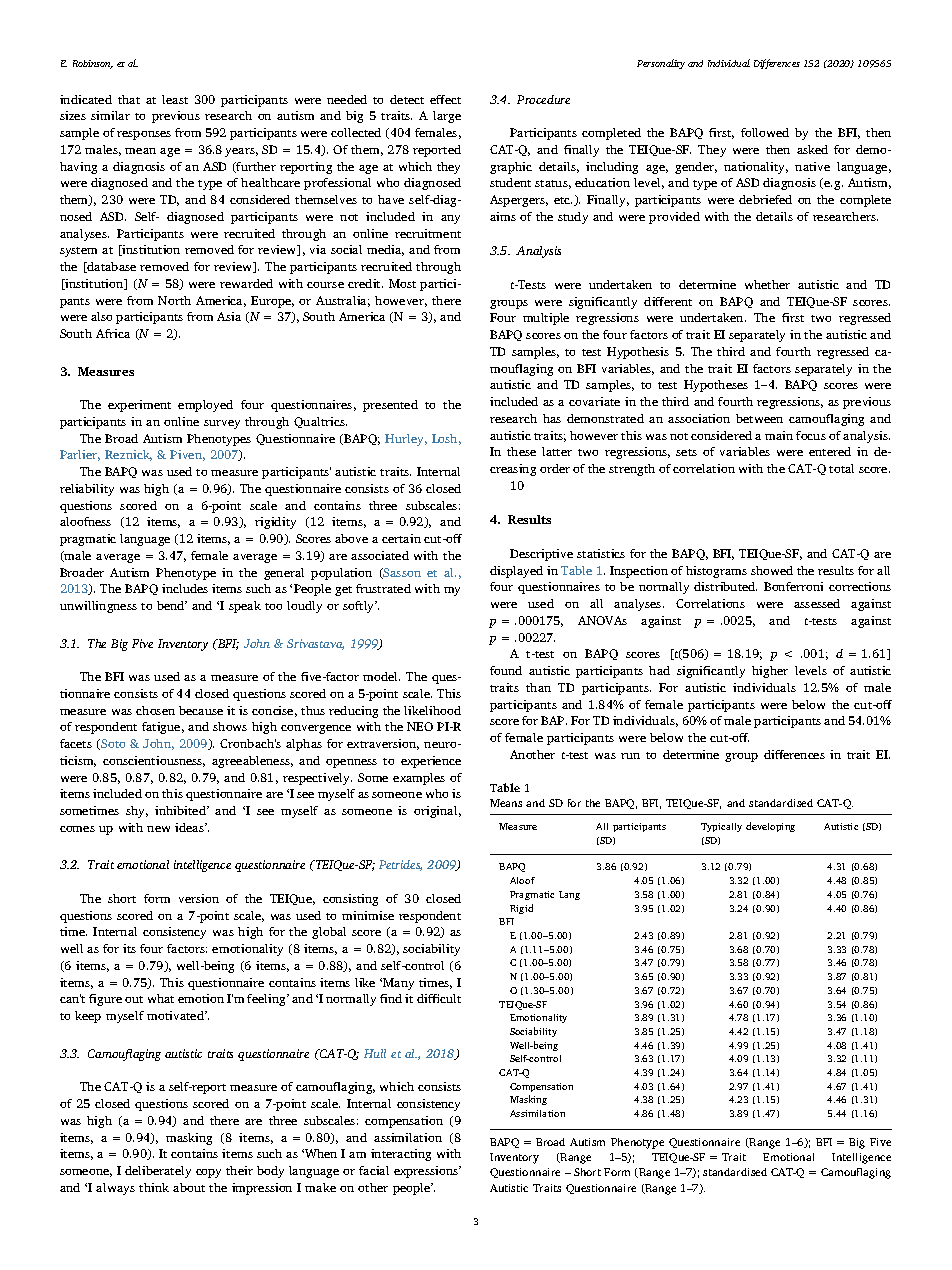  Describe the element at coordinates (187, 455) in the screenshot. I see `Piven` at that location.
